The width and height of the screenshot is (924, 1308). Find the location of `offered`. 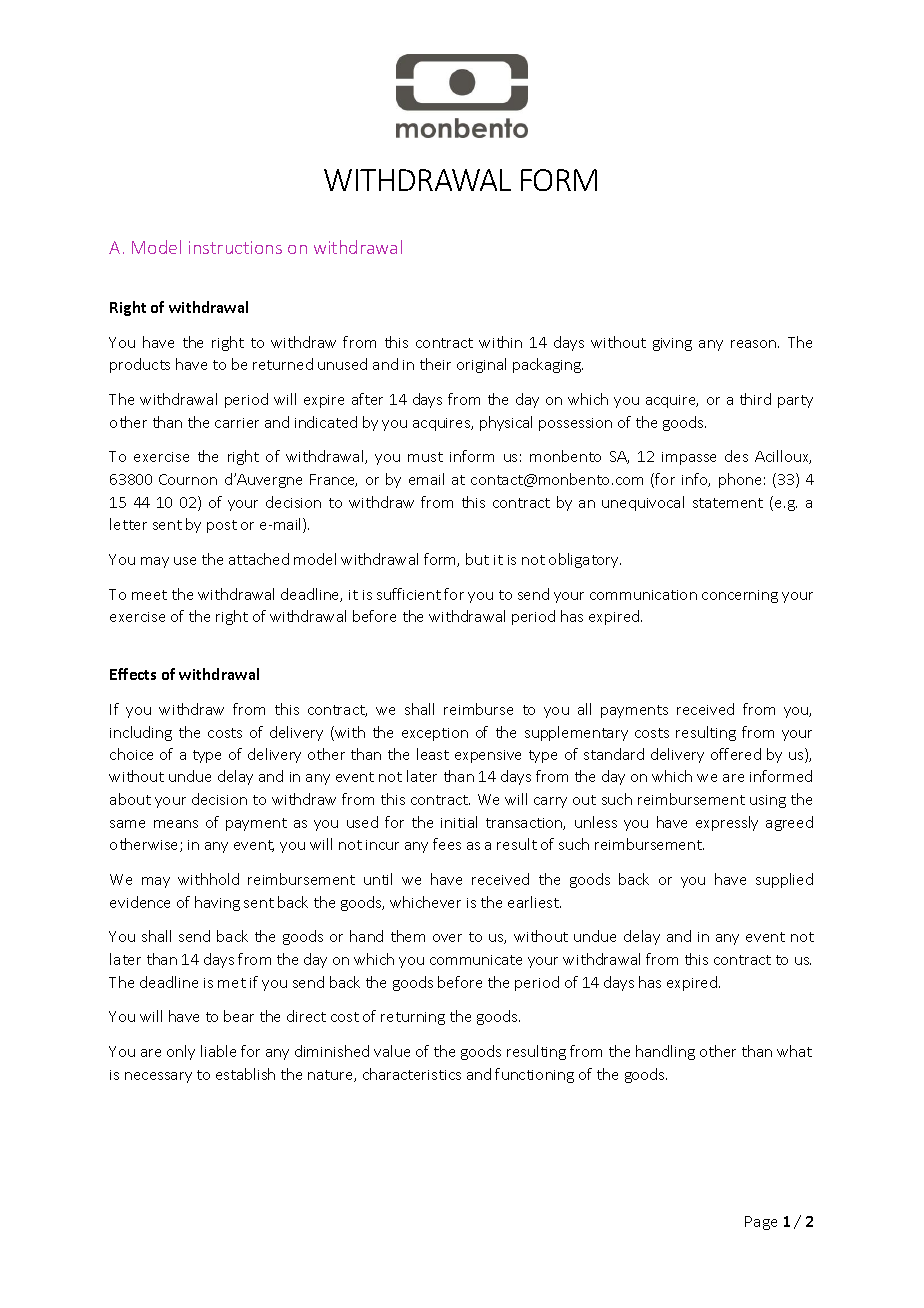

offered is located at coordinates (736, 754).
